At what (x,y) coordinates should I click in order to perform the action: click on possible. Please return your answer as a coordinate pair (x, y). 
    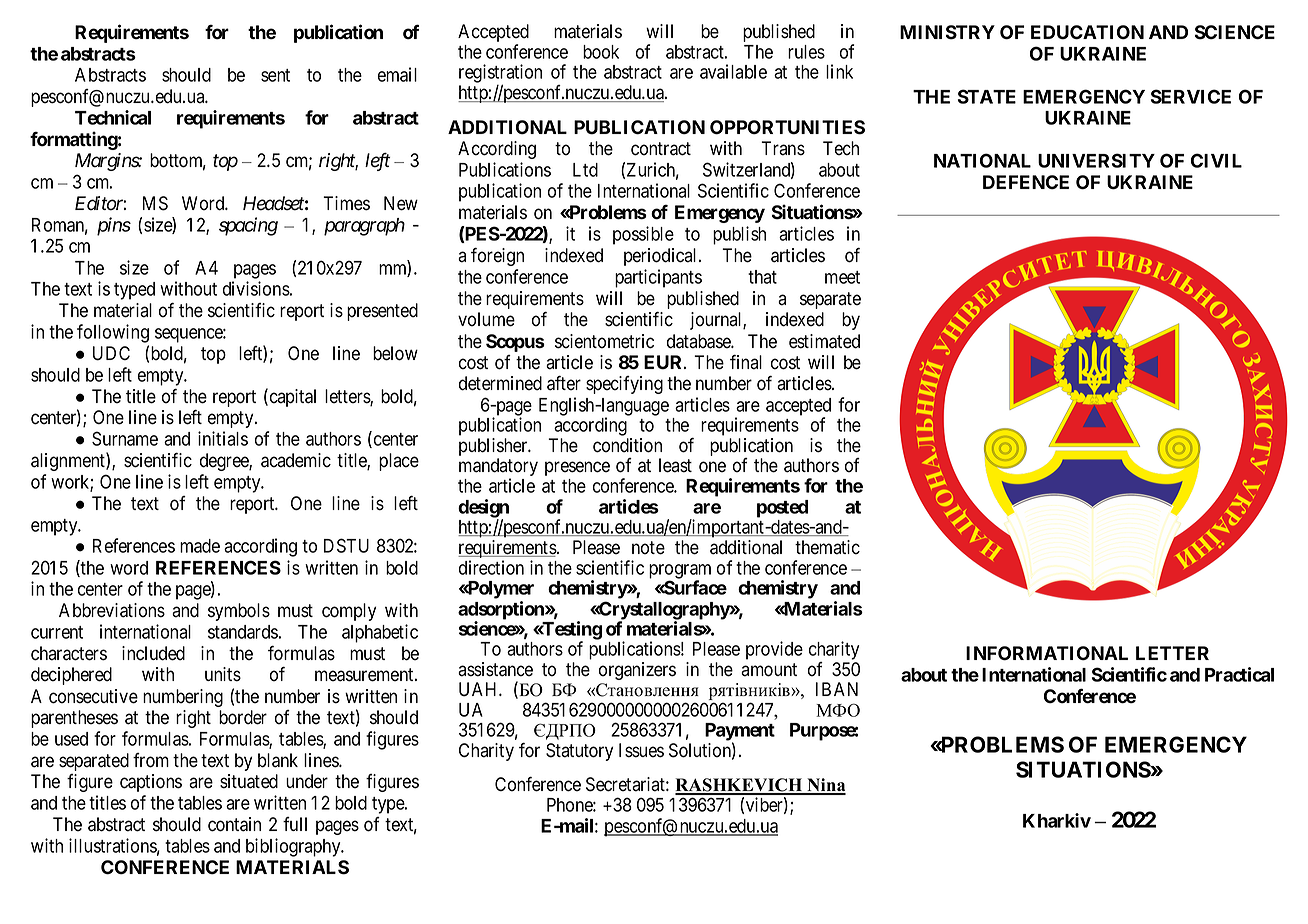
    Looking at the image, I should click on (643, 235).
